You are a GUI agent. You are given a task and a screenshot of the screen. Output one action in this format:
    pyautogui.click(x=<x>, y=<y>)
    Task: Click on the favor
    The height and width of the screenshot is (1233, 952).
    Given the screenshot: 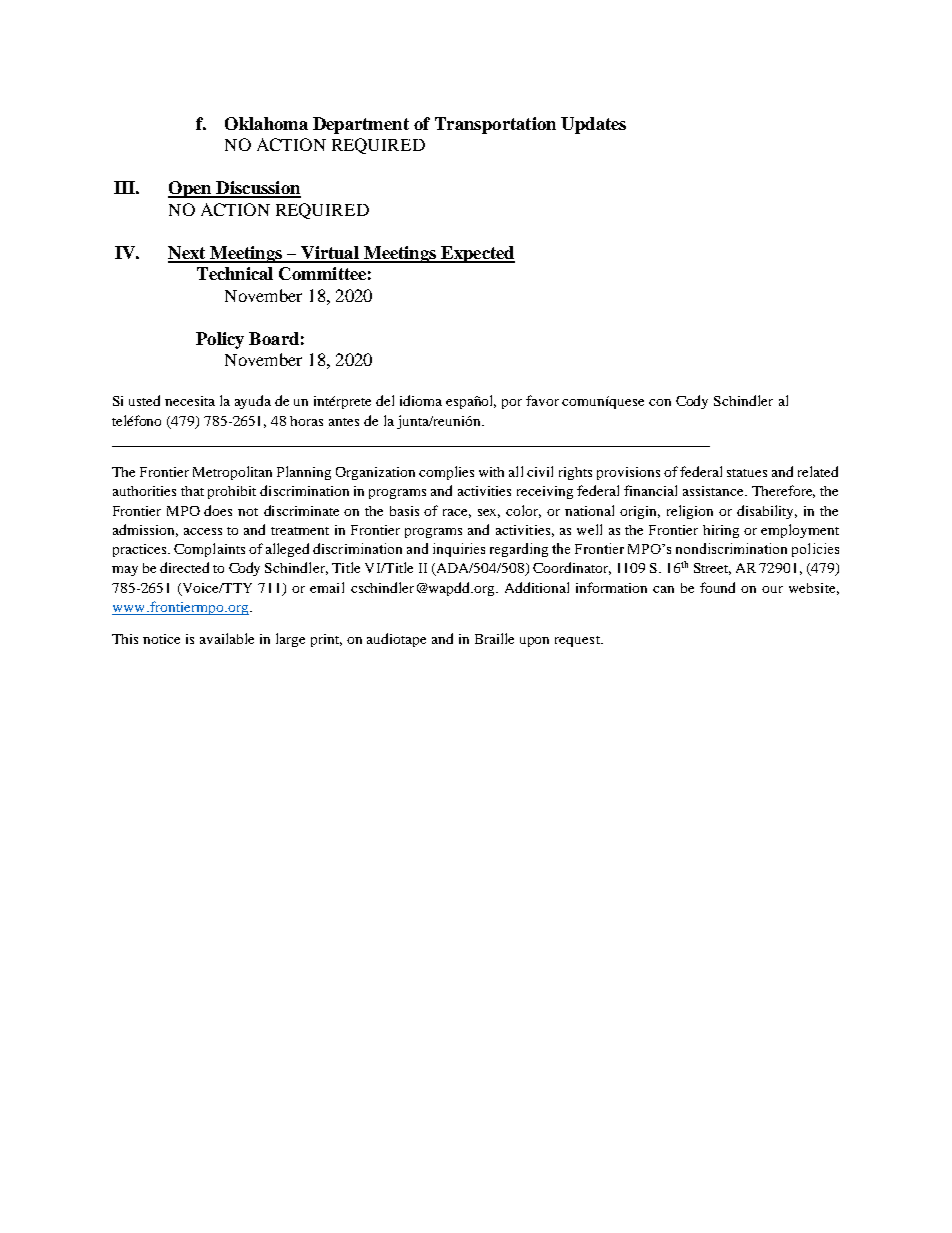 What is the action you would take?
    pyautogui.click(x=542, y=400)
